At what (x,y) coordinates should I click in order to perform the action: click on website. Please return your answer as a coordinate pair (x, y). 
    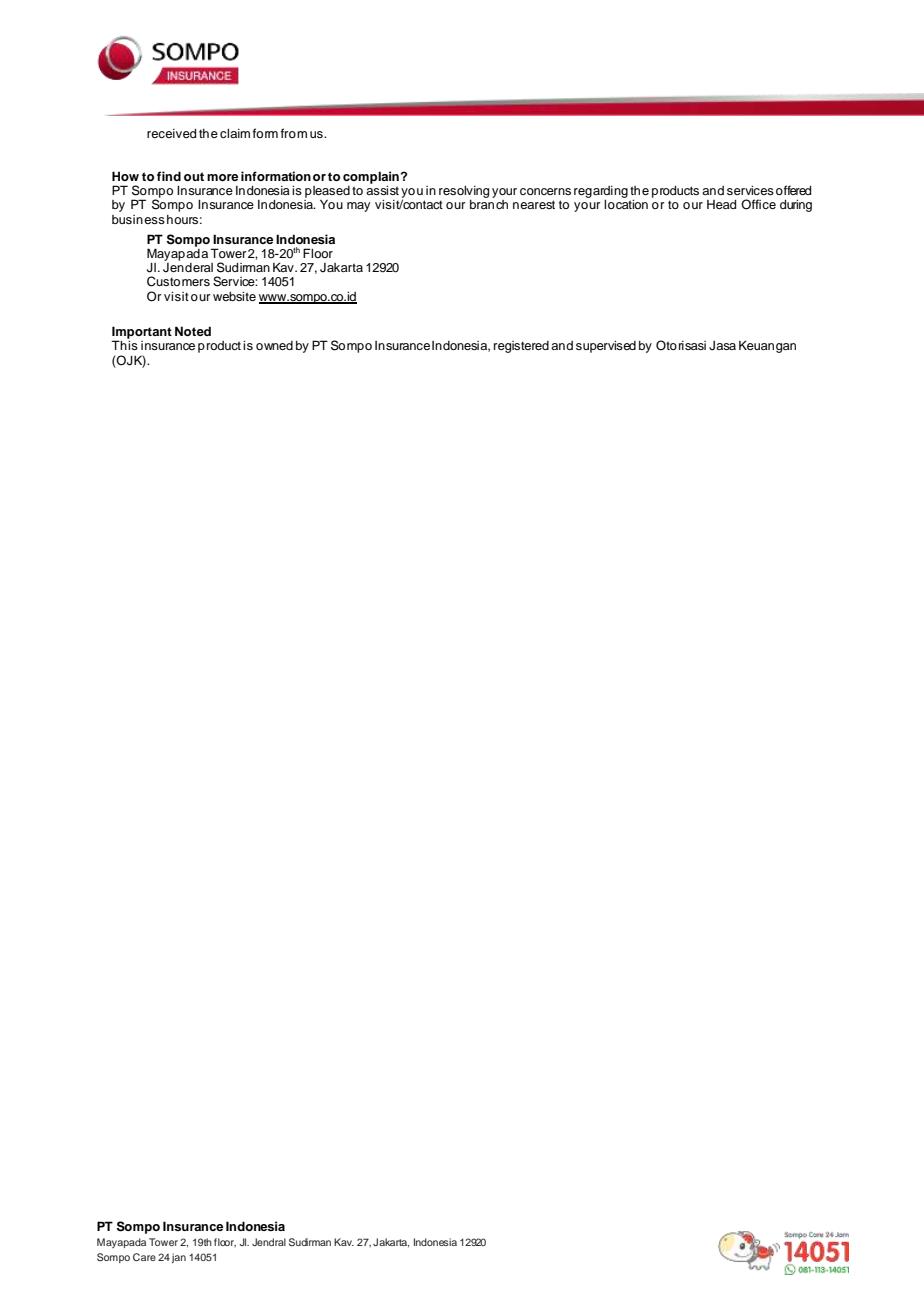
    Looking at the image, I should click on (234, 296).
